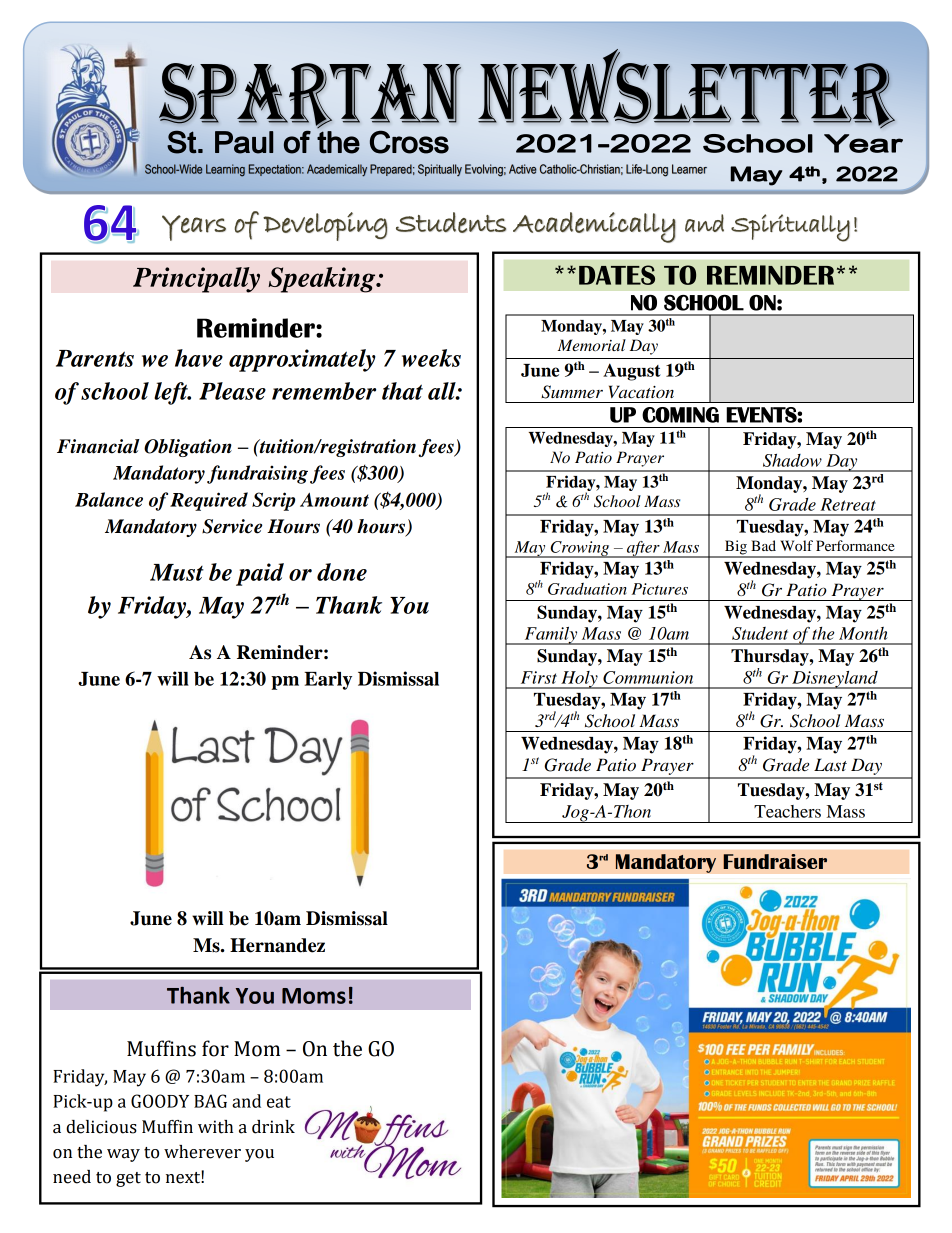 The height and width of the screenshot is (1233, 952). What do you see at coordinates (835, 680) in the screenshot?
I see `Disneyland` at bounding box center [835, 680].
